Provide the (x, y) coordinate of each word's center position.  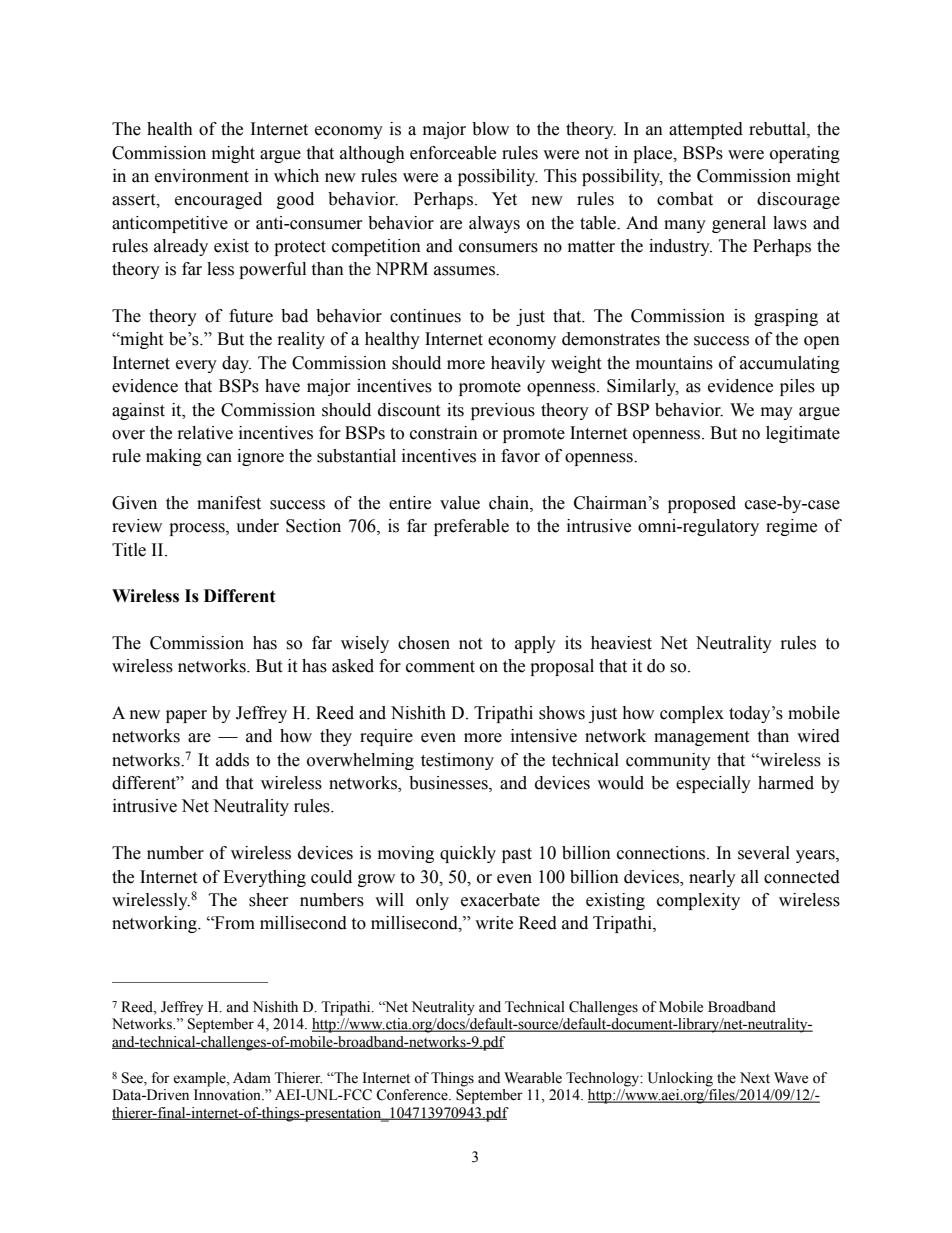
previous (503, 411)
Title (129, 550)
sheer (269, 900)
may (777, 413)
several (764, 853)
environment (202, 176)
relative (205, 433)
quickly (468, 854)
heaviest (621, 643)
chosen (424, 643)
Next (755, 1078)
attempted (706, 130)
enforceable (453, 153)
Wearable (533, 1078)
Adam (252, 1078)
